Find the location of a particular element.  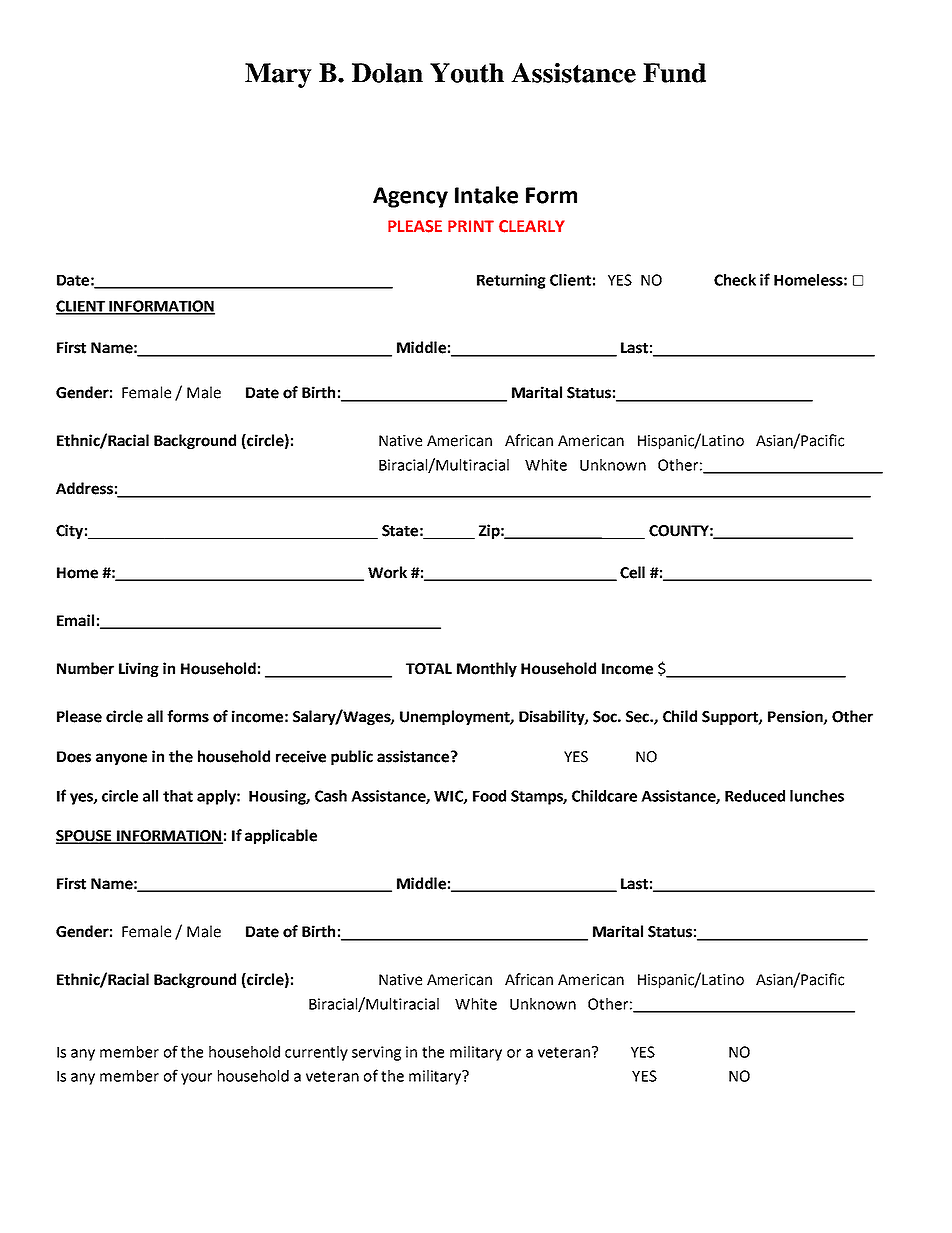

Check is located at coordinates (735, 280).
